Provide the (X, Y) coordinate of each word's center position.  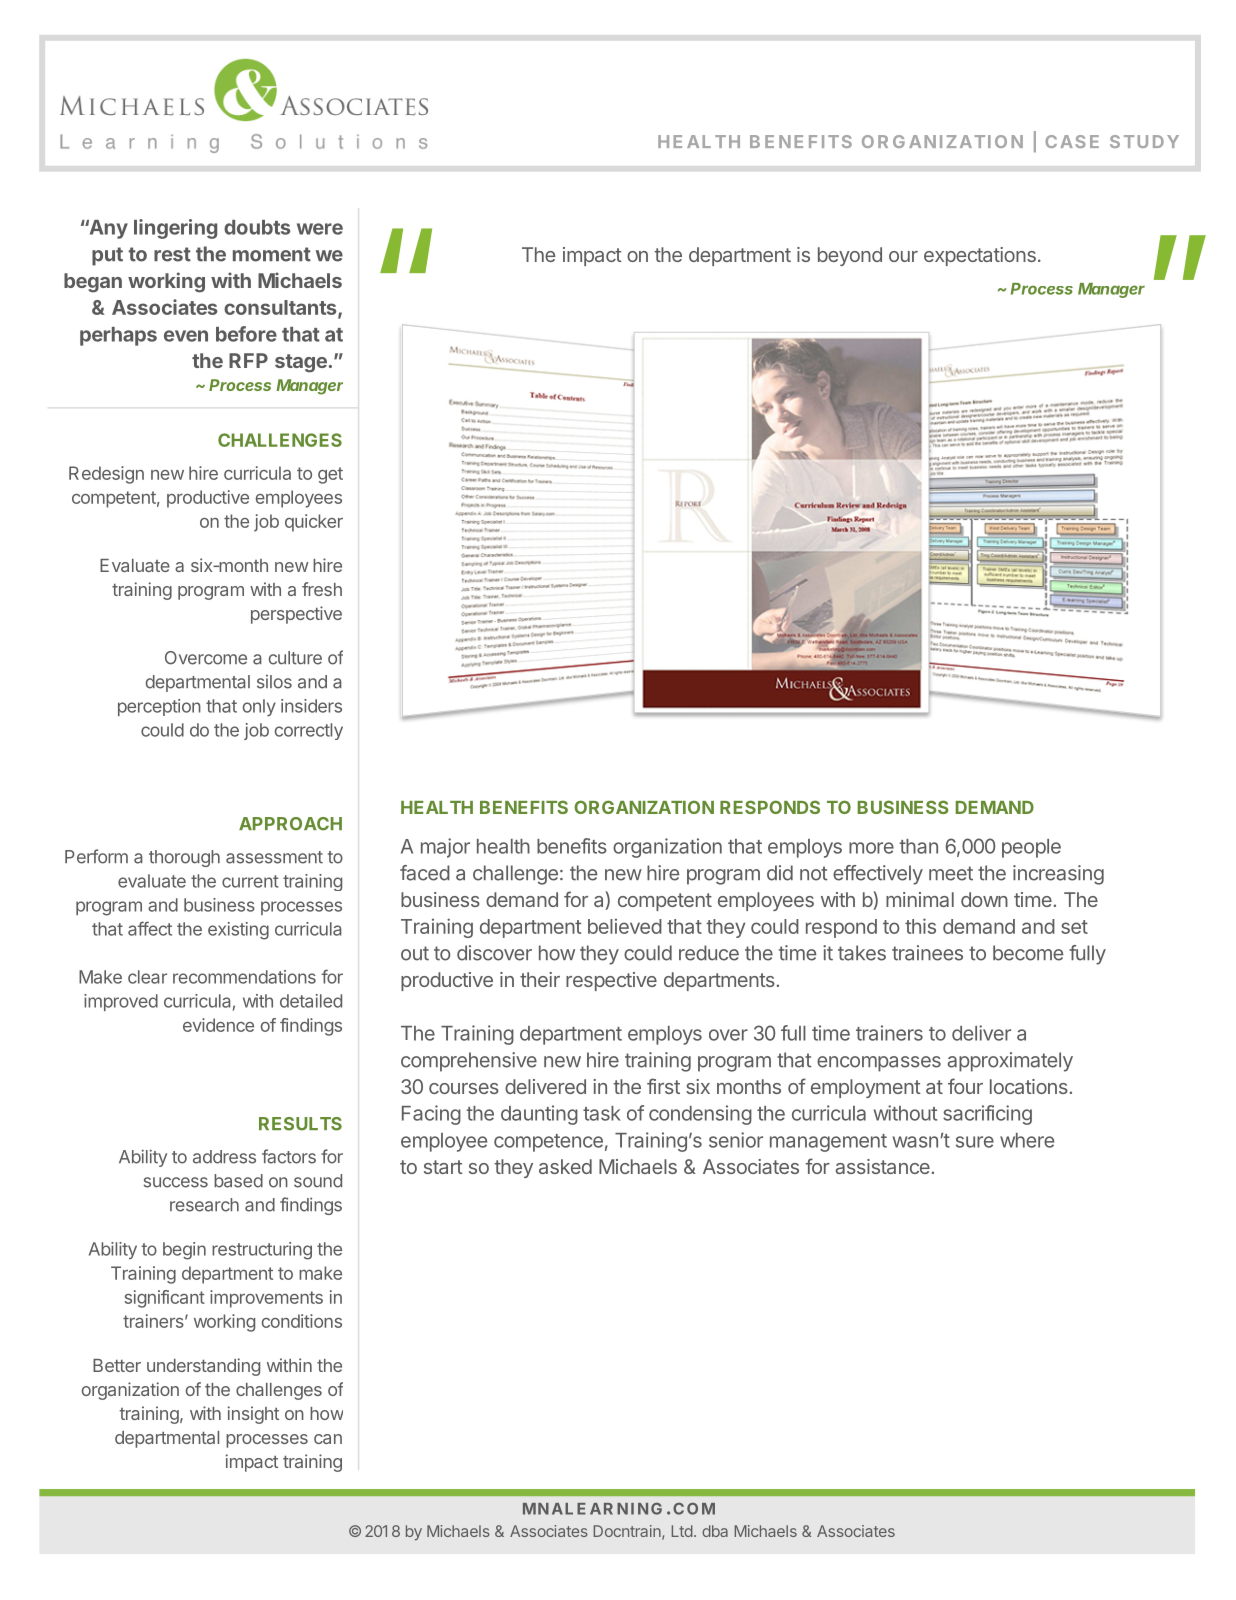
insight (253, 1415)
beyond (850, 256)
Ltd (682, 1531)
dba (715, 1531)
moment (272, 254)
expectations (980, 256)
